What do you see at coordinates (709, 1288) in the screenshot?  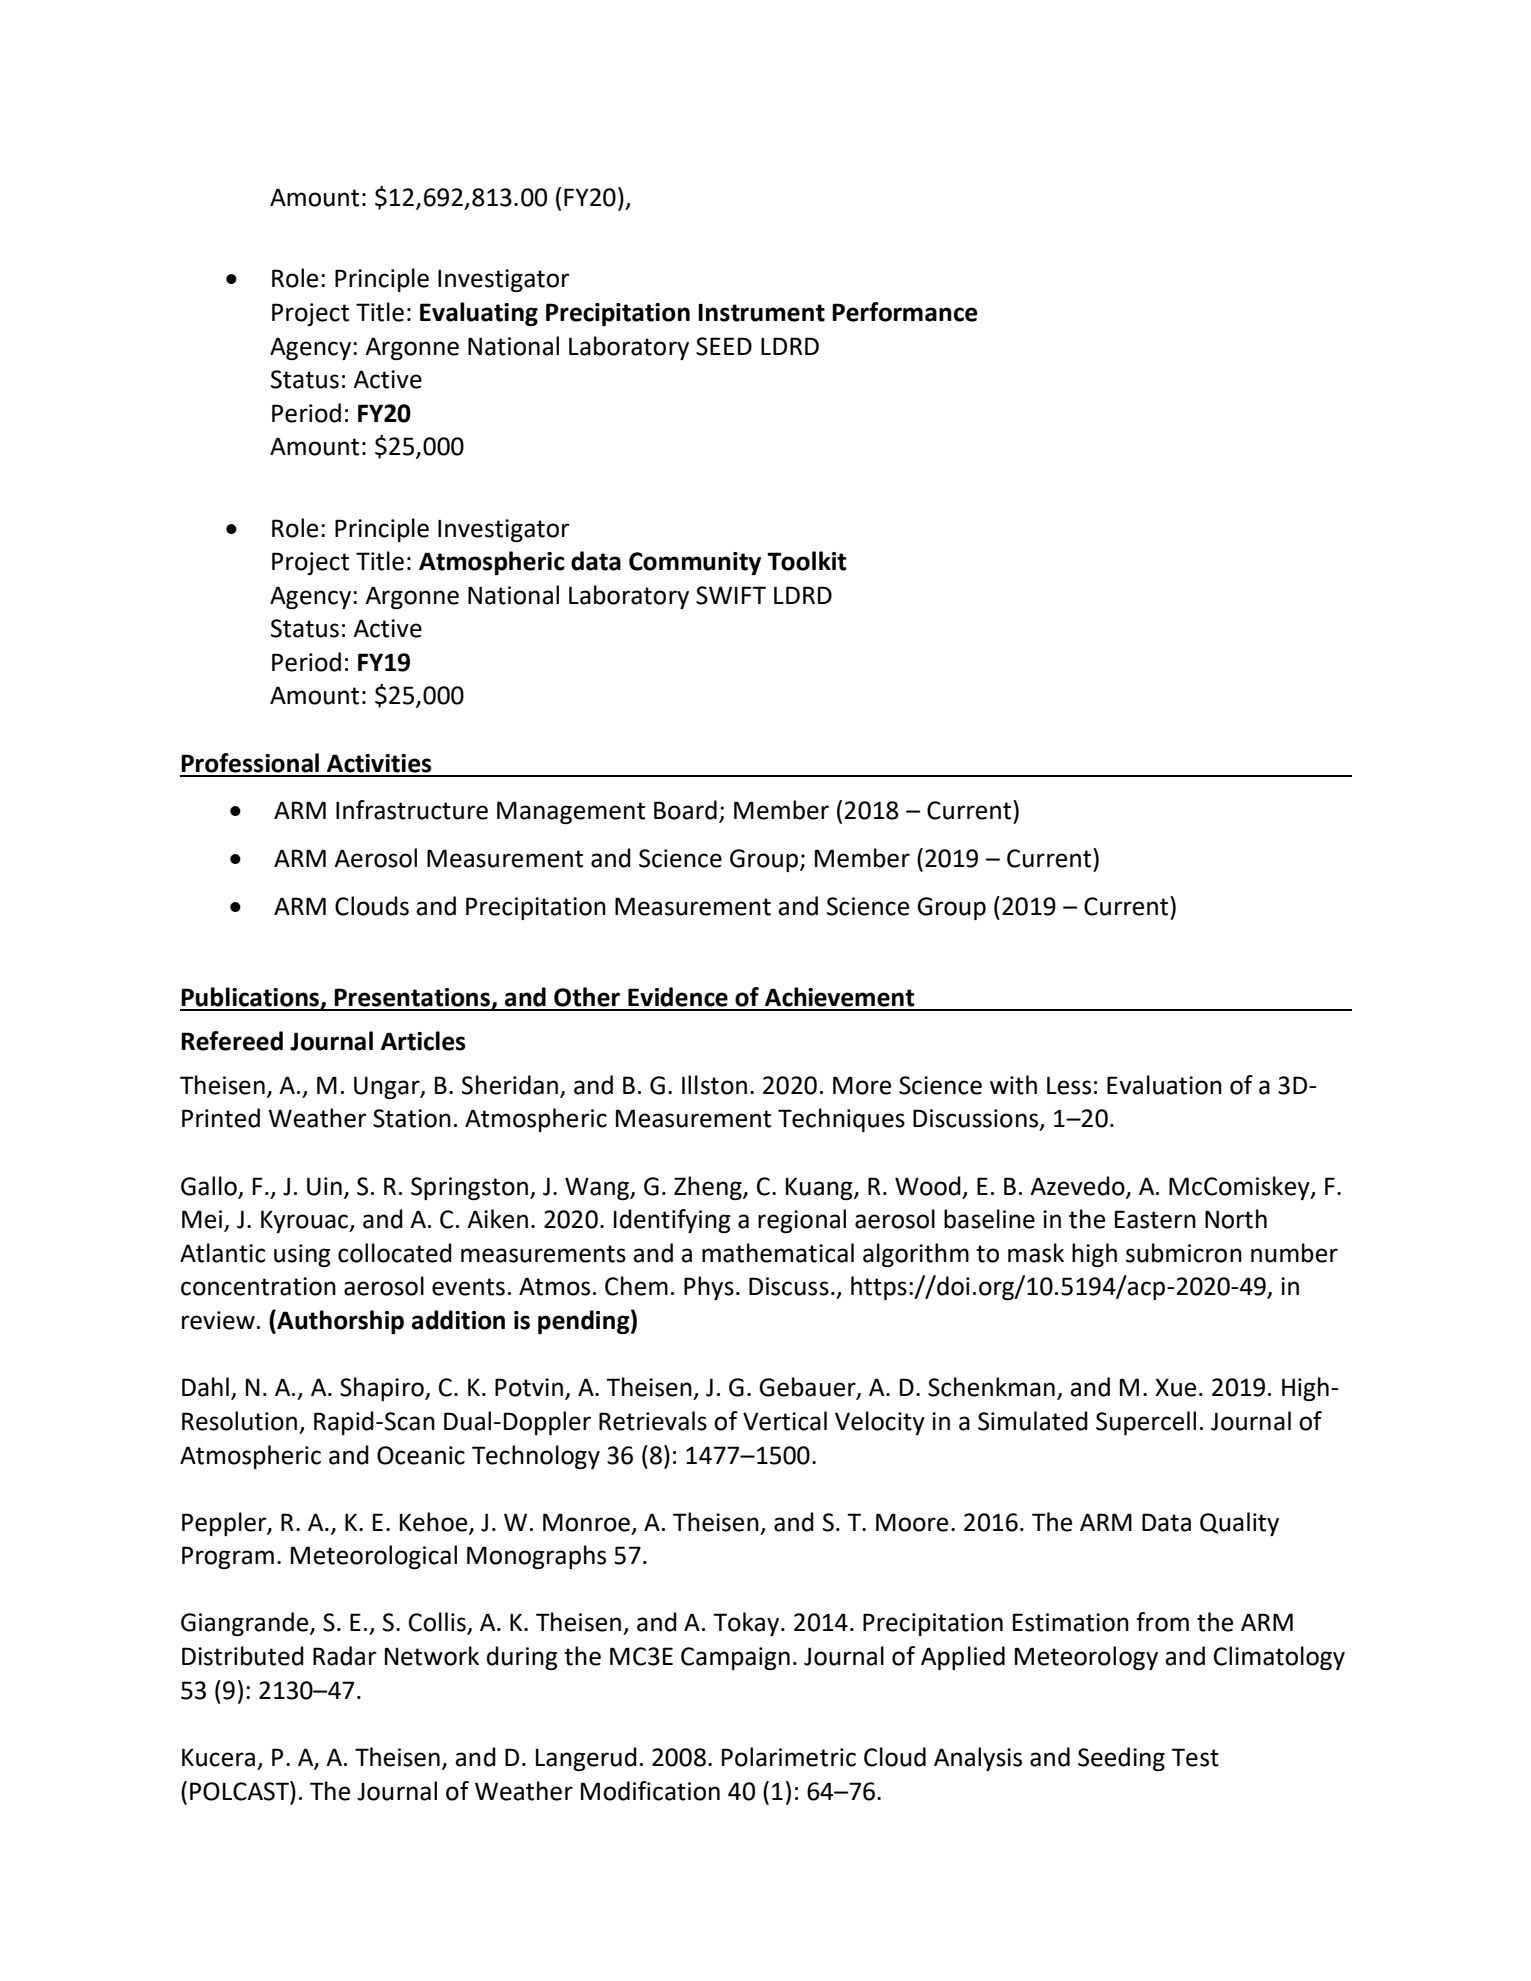 I see `Phys` at bounding box center [709, 1288].
